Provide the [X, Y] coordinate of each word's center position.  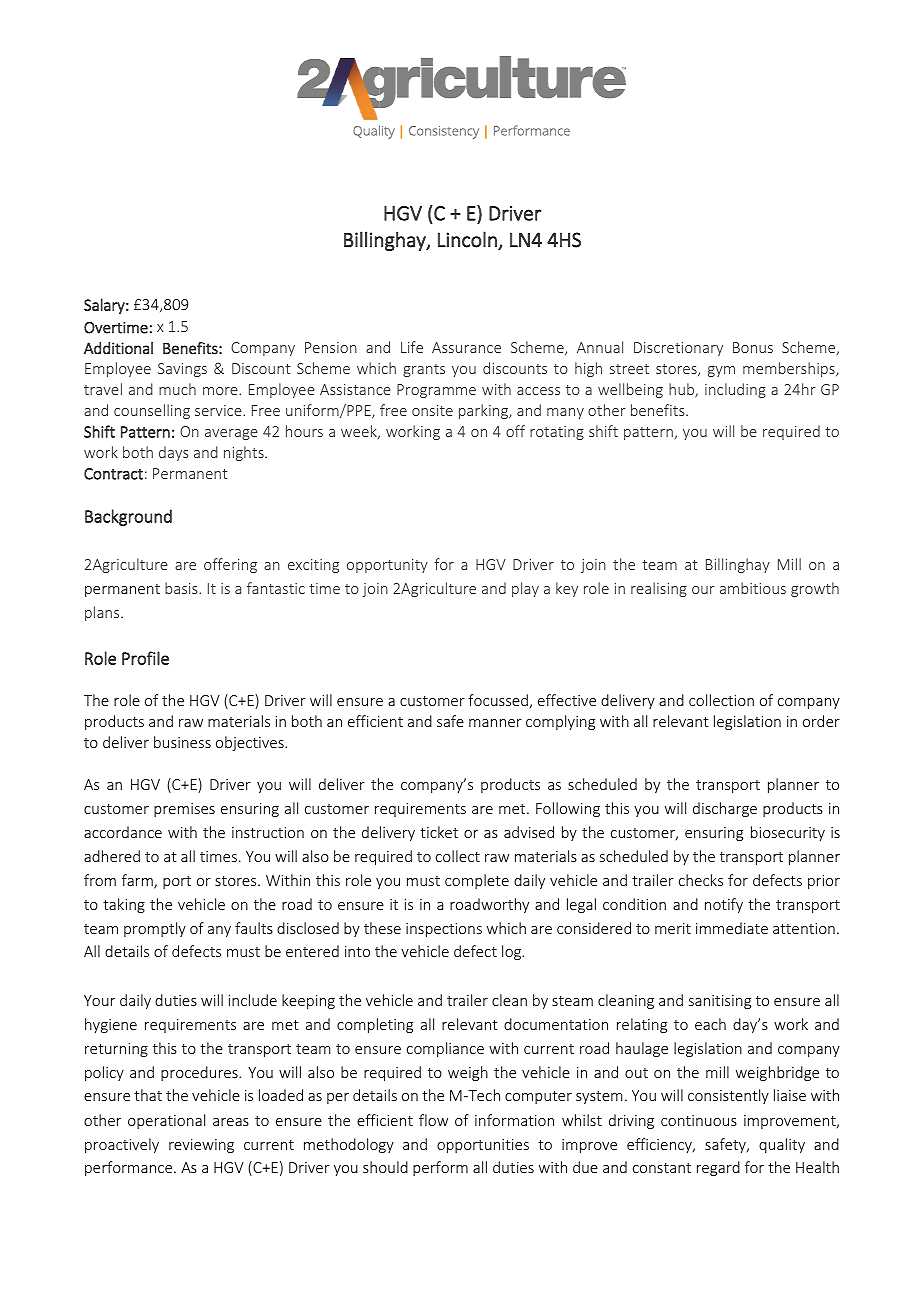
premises [184, 810]
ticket [439, 832]
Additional [118, 348]
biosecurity [788, 833]
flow [433, 1120]
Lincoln [467, 239]
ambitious [753, 588]
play [525, 589]
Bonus [753, 347]
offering [230, 565]
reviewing [201, 1146]
